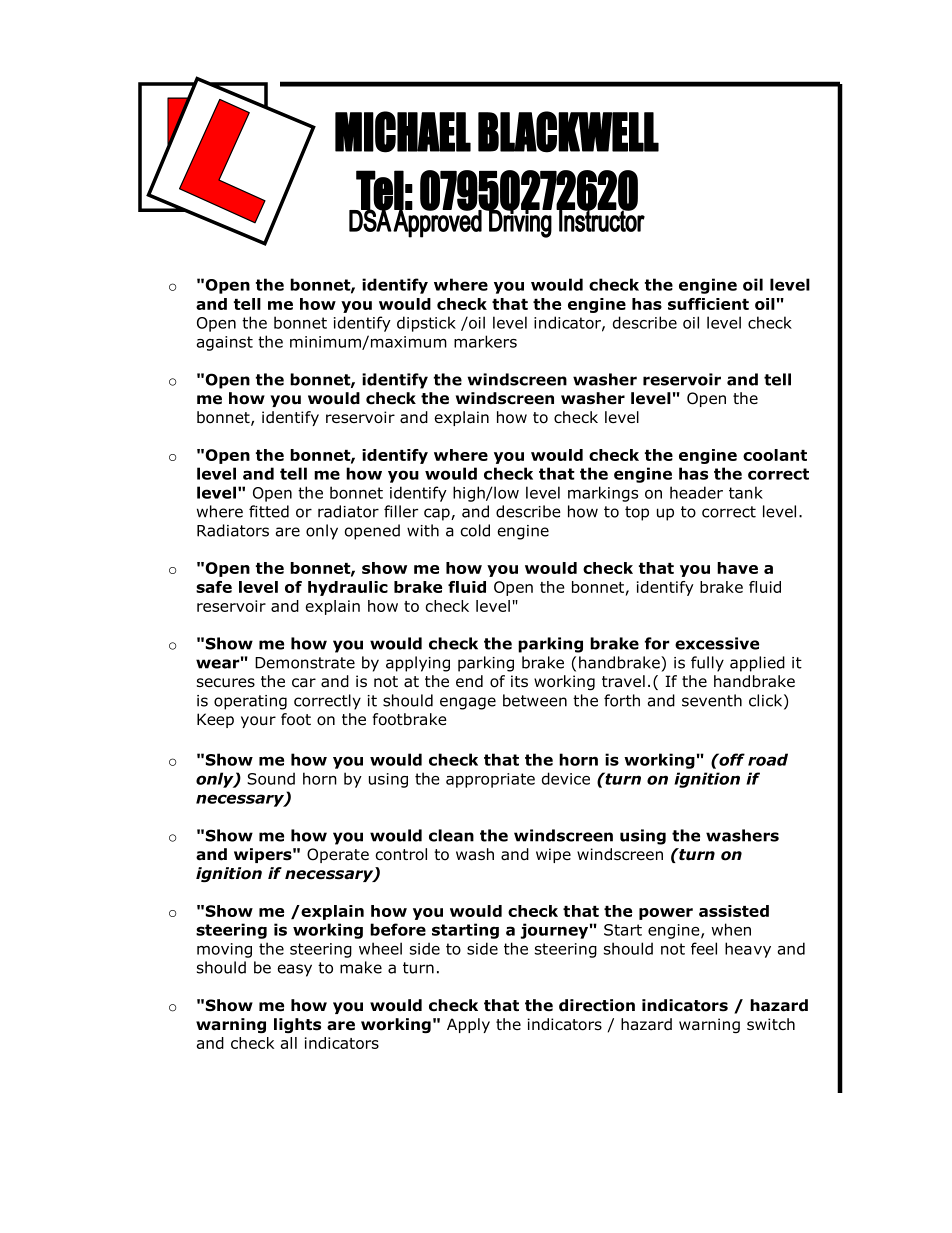 This image has width=952, height=1233. Describe the element at coordinates (597, 1005) in the image. I see `direction` at that location.
